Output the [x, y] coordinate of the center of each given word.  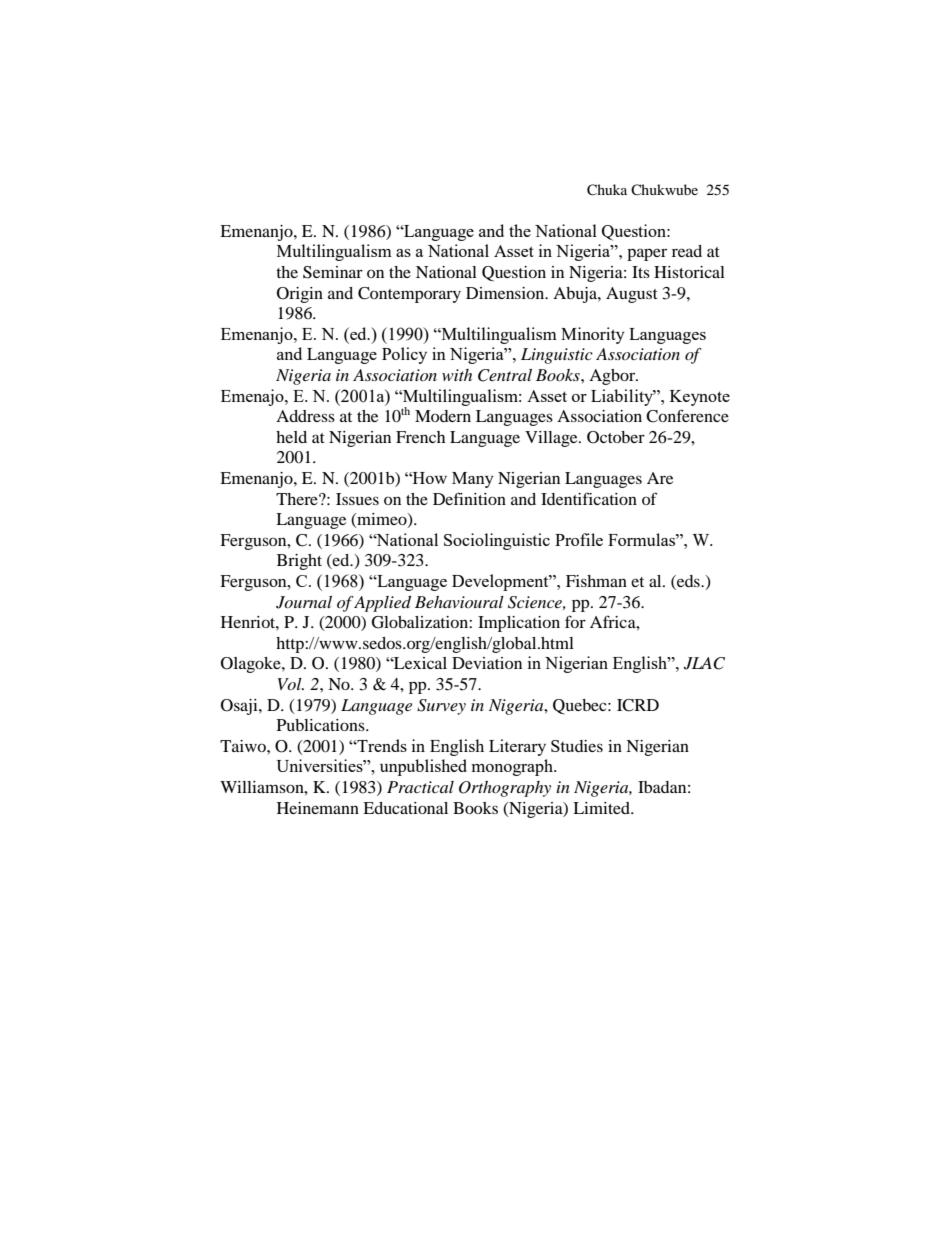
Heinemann [318, 808]
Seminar [333, 272]
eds [688, 582]
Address [305, 416]
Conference [687, 416]
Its [641, 272]
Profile [579, 539]
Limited [602, 808]
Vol [291, 684]
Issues [357, 499]
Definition [469, 498]
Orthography [505, 789]
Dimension [506, 293]
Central [505, 375]
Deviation [487, 663]
